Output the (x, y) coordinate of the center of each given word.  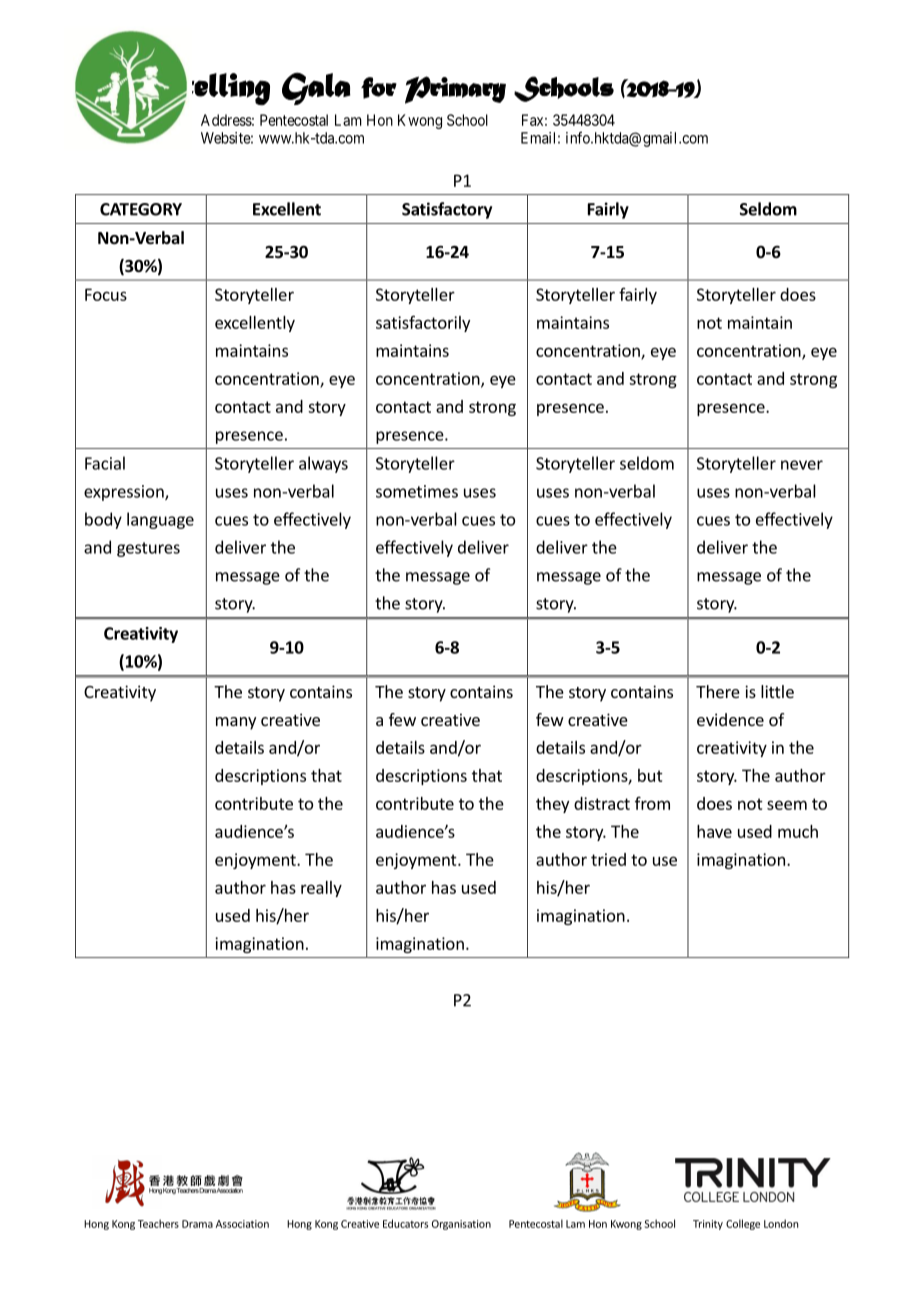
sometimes (417, 491)
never (802, 465)
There (718, 691)
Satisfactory (447, 210)
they (552, 805)
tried (608, 859)
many (236, 723)
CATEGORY (141, 209)
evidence (730, 719)
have (714, 831)
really (321, 889)
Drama (197, 1224)
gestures (148, 549)
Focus (106, 294)
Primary (455, 90)
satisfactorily (423, 323)
